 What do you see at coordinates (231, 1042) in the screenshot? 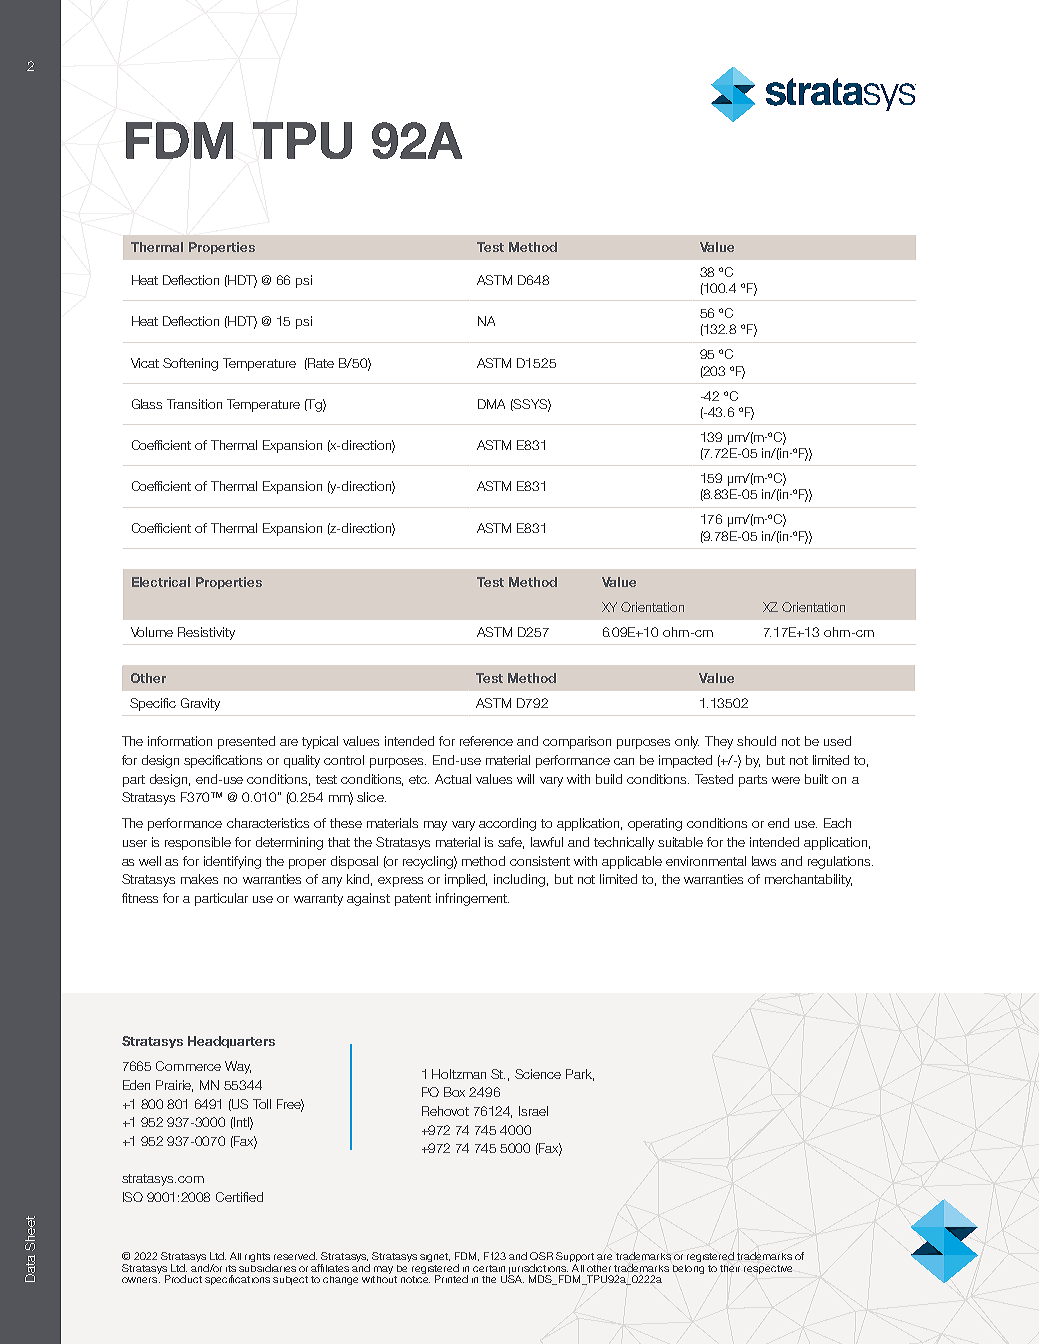
I see `Headquarters` at bounding box center [231, 1042].
